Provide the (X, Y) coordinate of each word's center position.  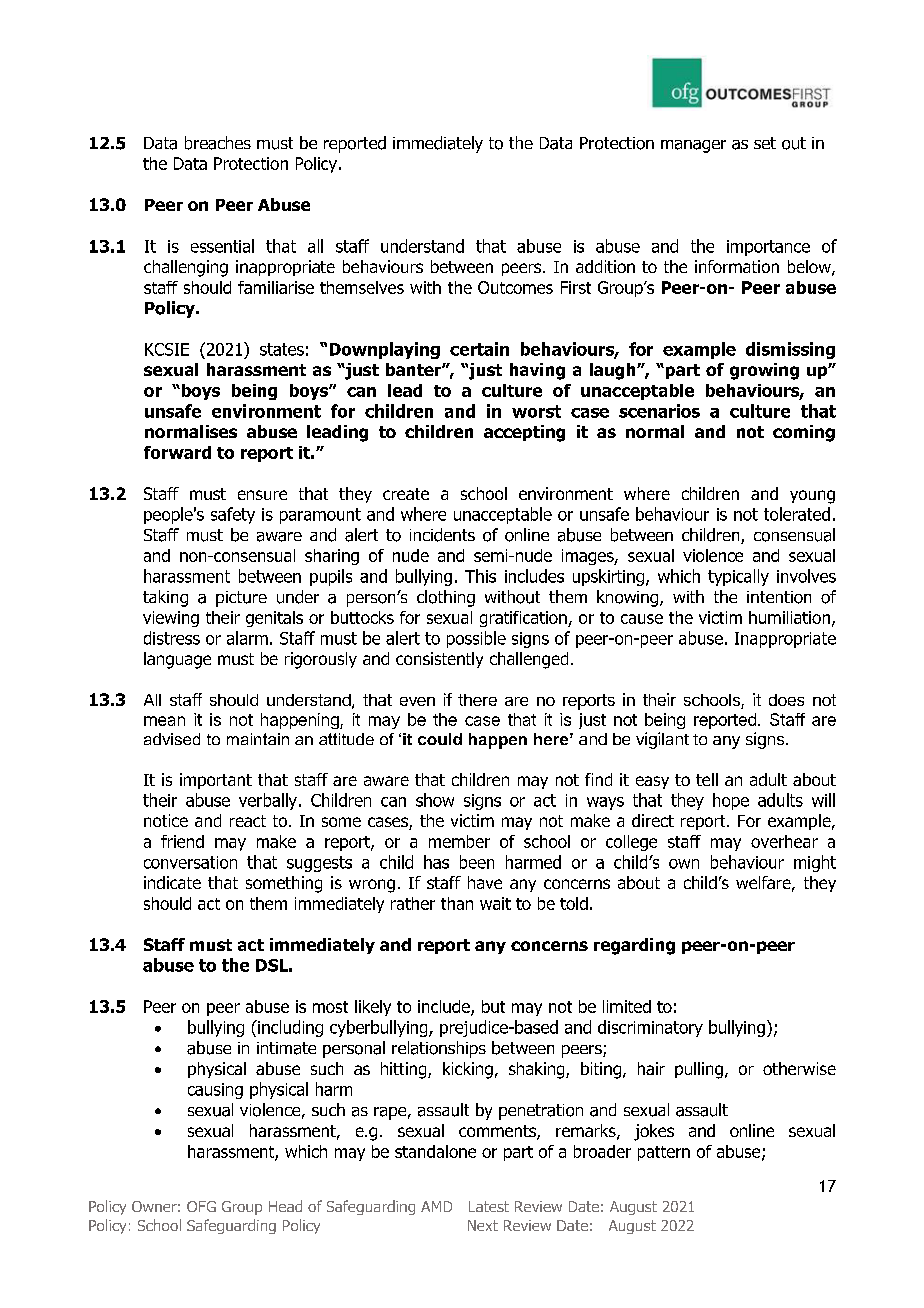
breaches (218, 143)
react (248, 821)
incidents (442, 535)
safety (233, 515)
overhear (784, 841)
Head (285, 1206)
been (477, 862)
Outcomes (515, 287)
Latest (489, 1206)
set (765, 143)
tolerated (797, 514)
